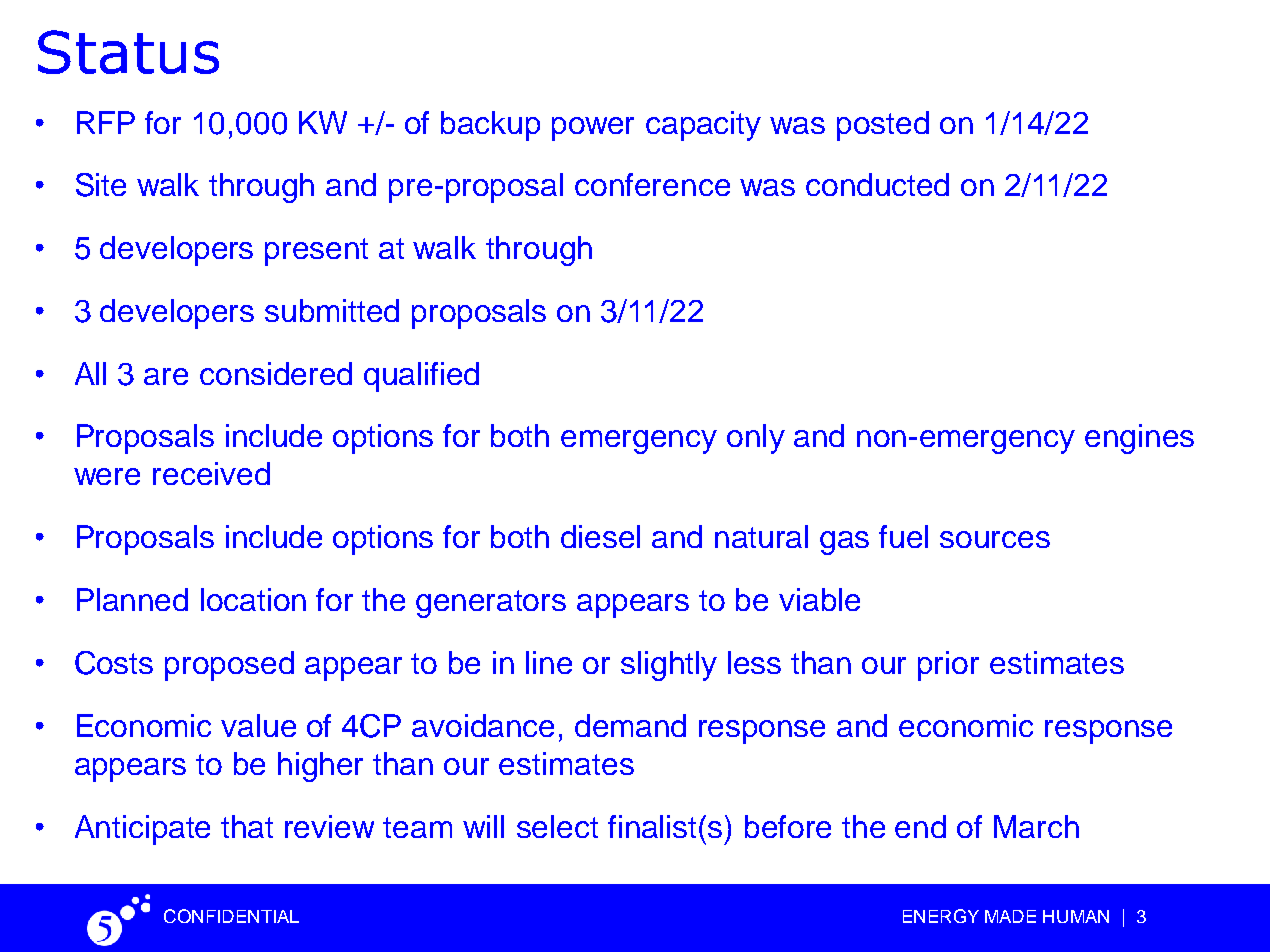 This page has width=1270, height=952. I want to click on posted, so click(883, 126).
